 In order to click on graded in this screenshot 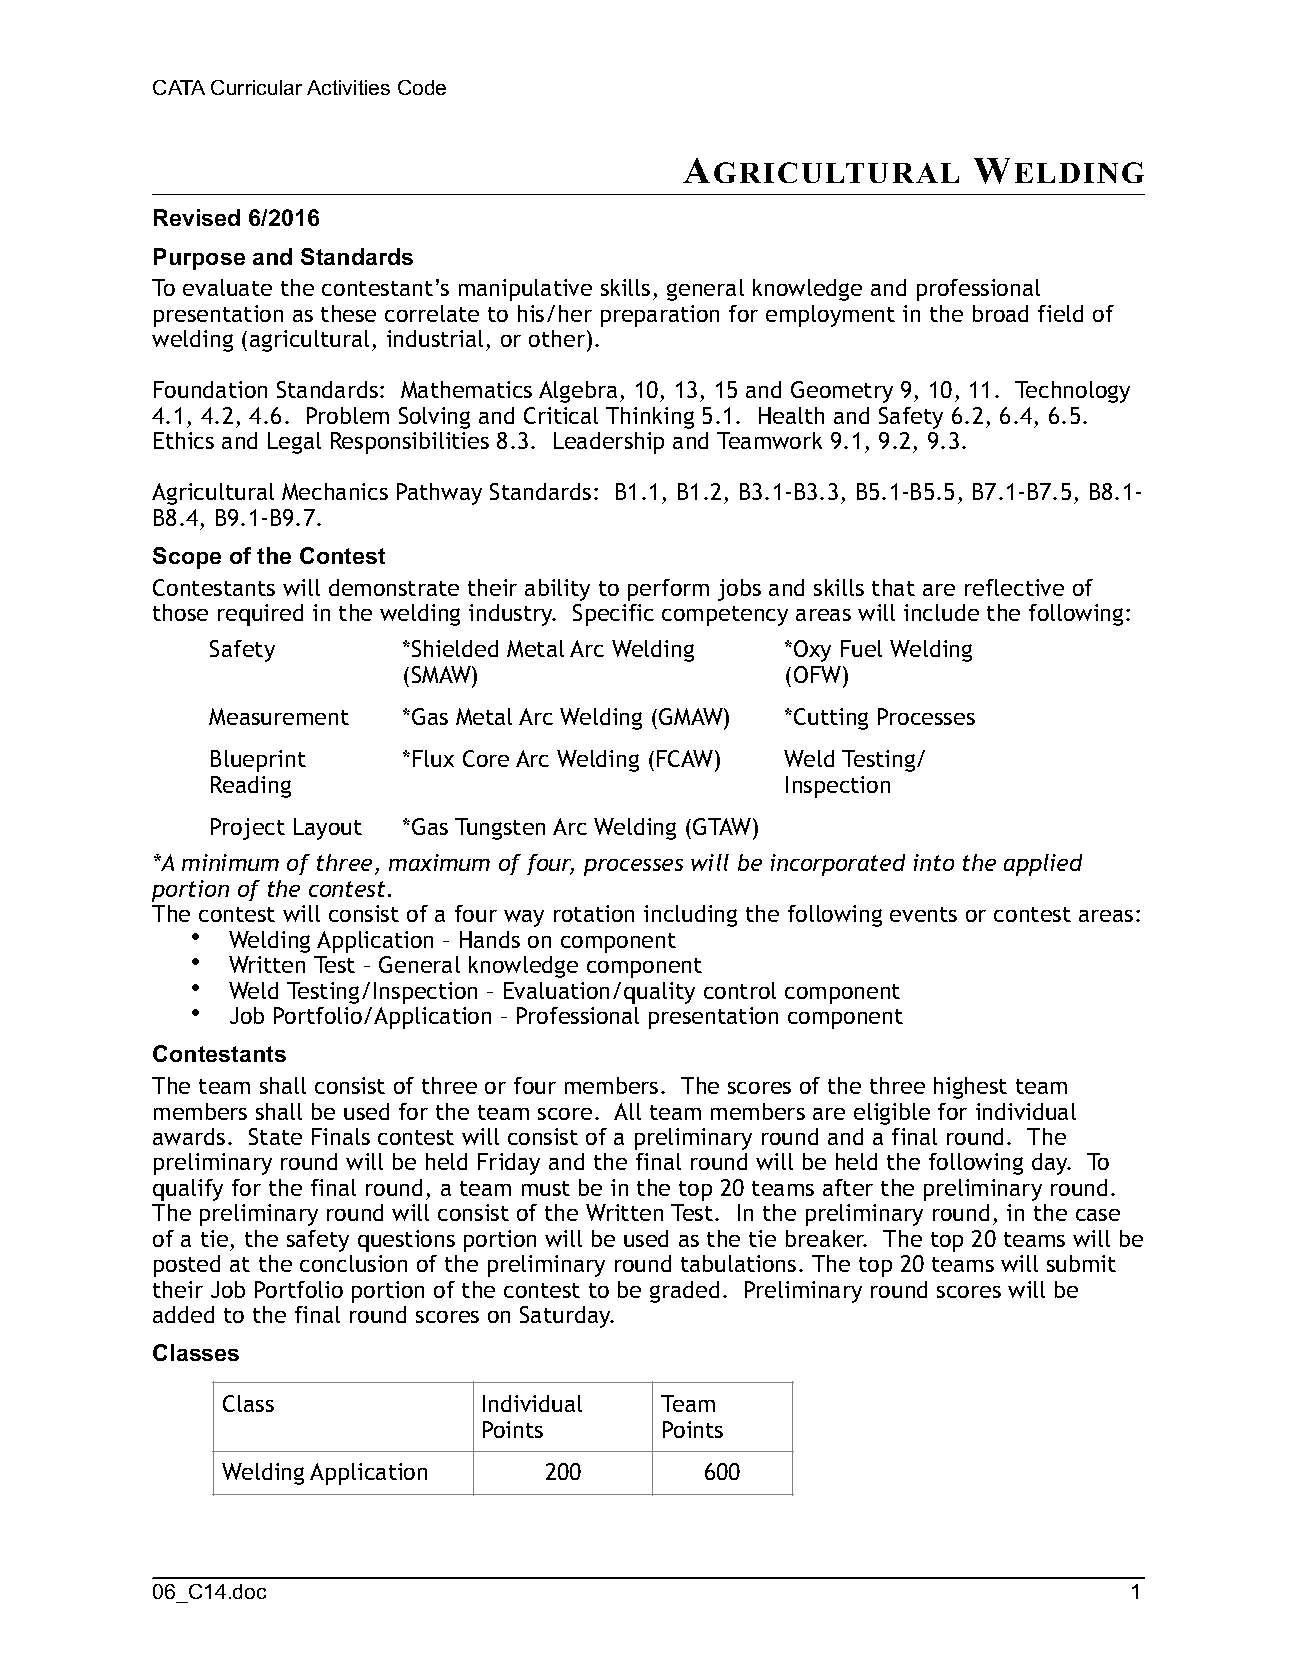, I will do `click(684, 1292)`.
